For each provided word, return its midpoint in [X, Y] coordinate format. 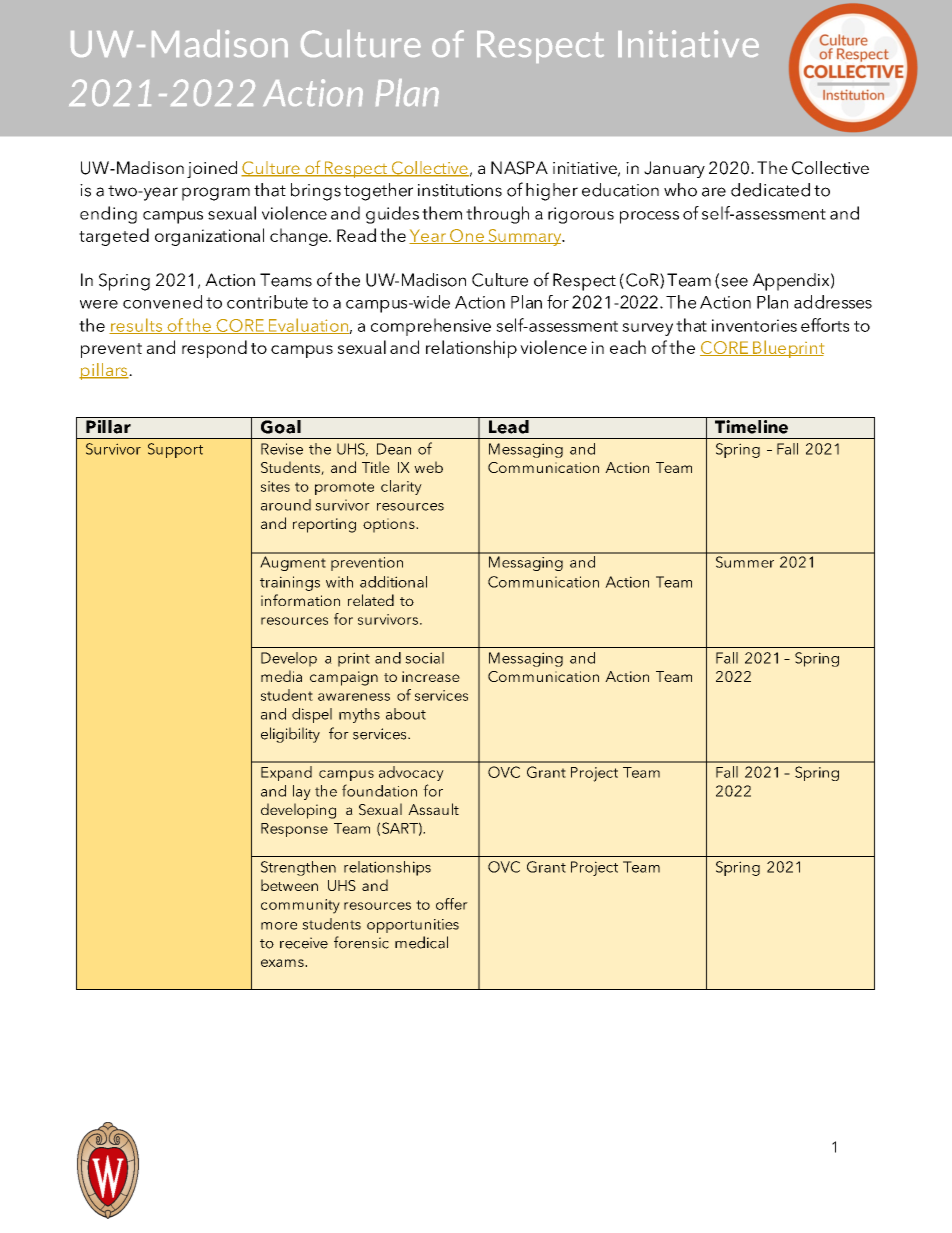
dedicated [770, 190]
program [216, 194]
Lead [508, 425]
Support [175, 450]
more [279, 926]
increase [431, 676]
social [424, 658]
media [281, 676]
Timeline [751, 425]
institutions [460, 190]
